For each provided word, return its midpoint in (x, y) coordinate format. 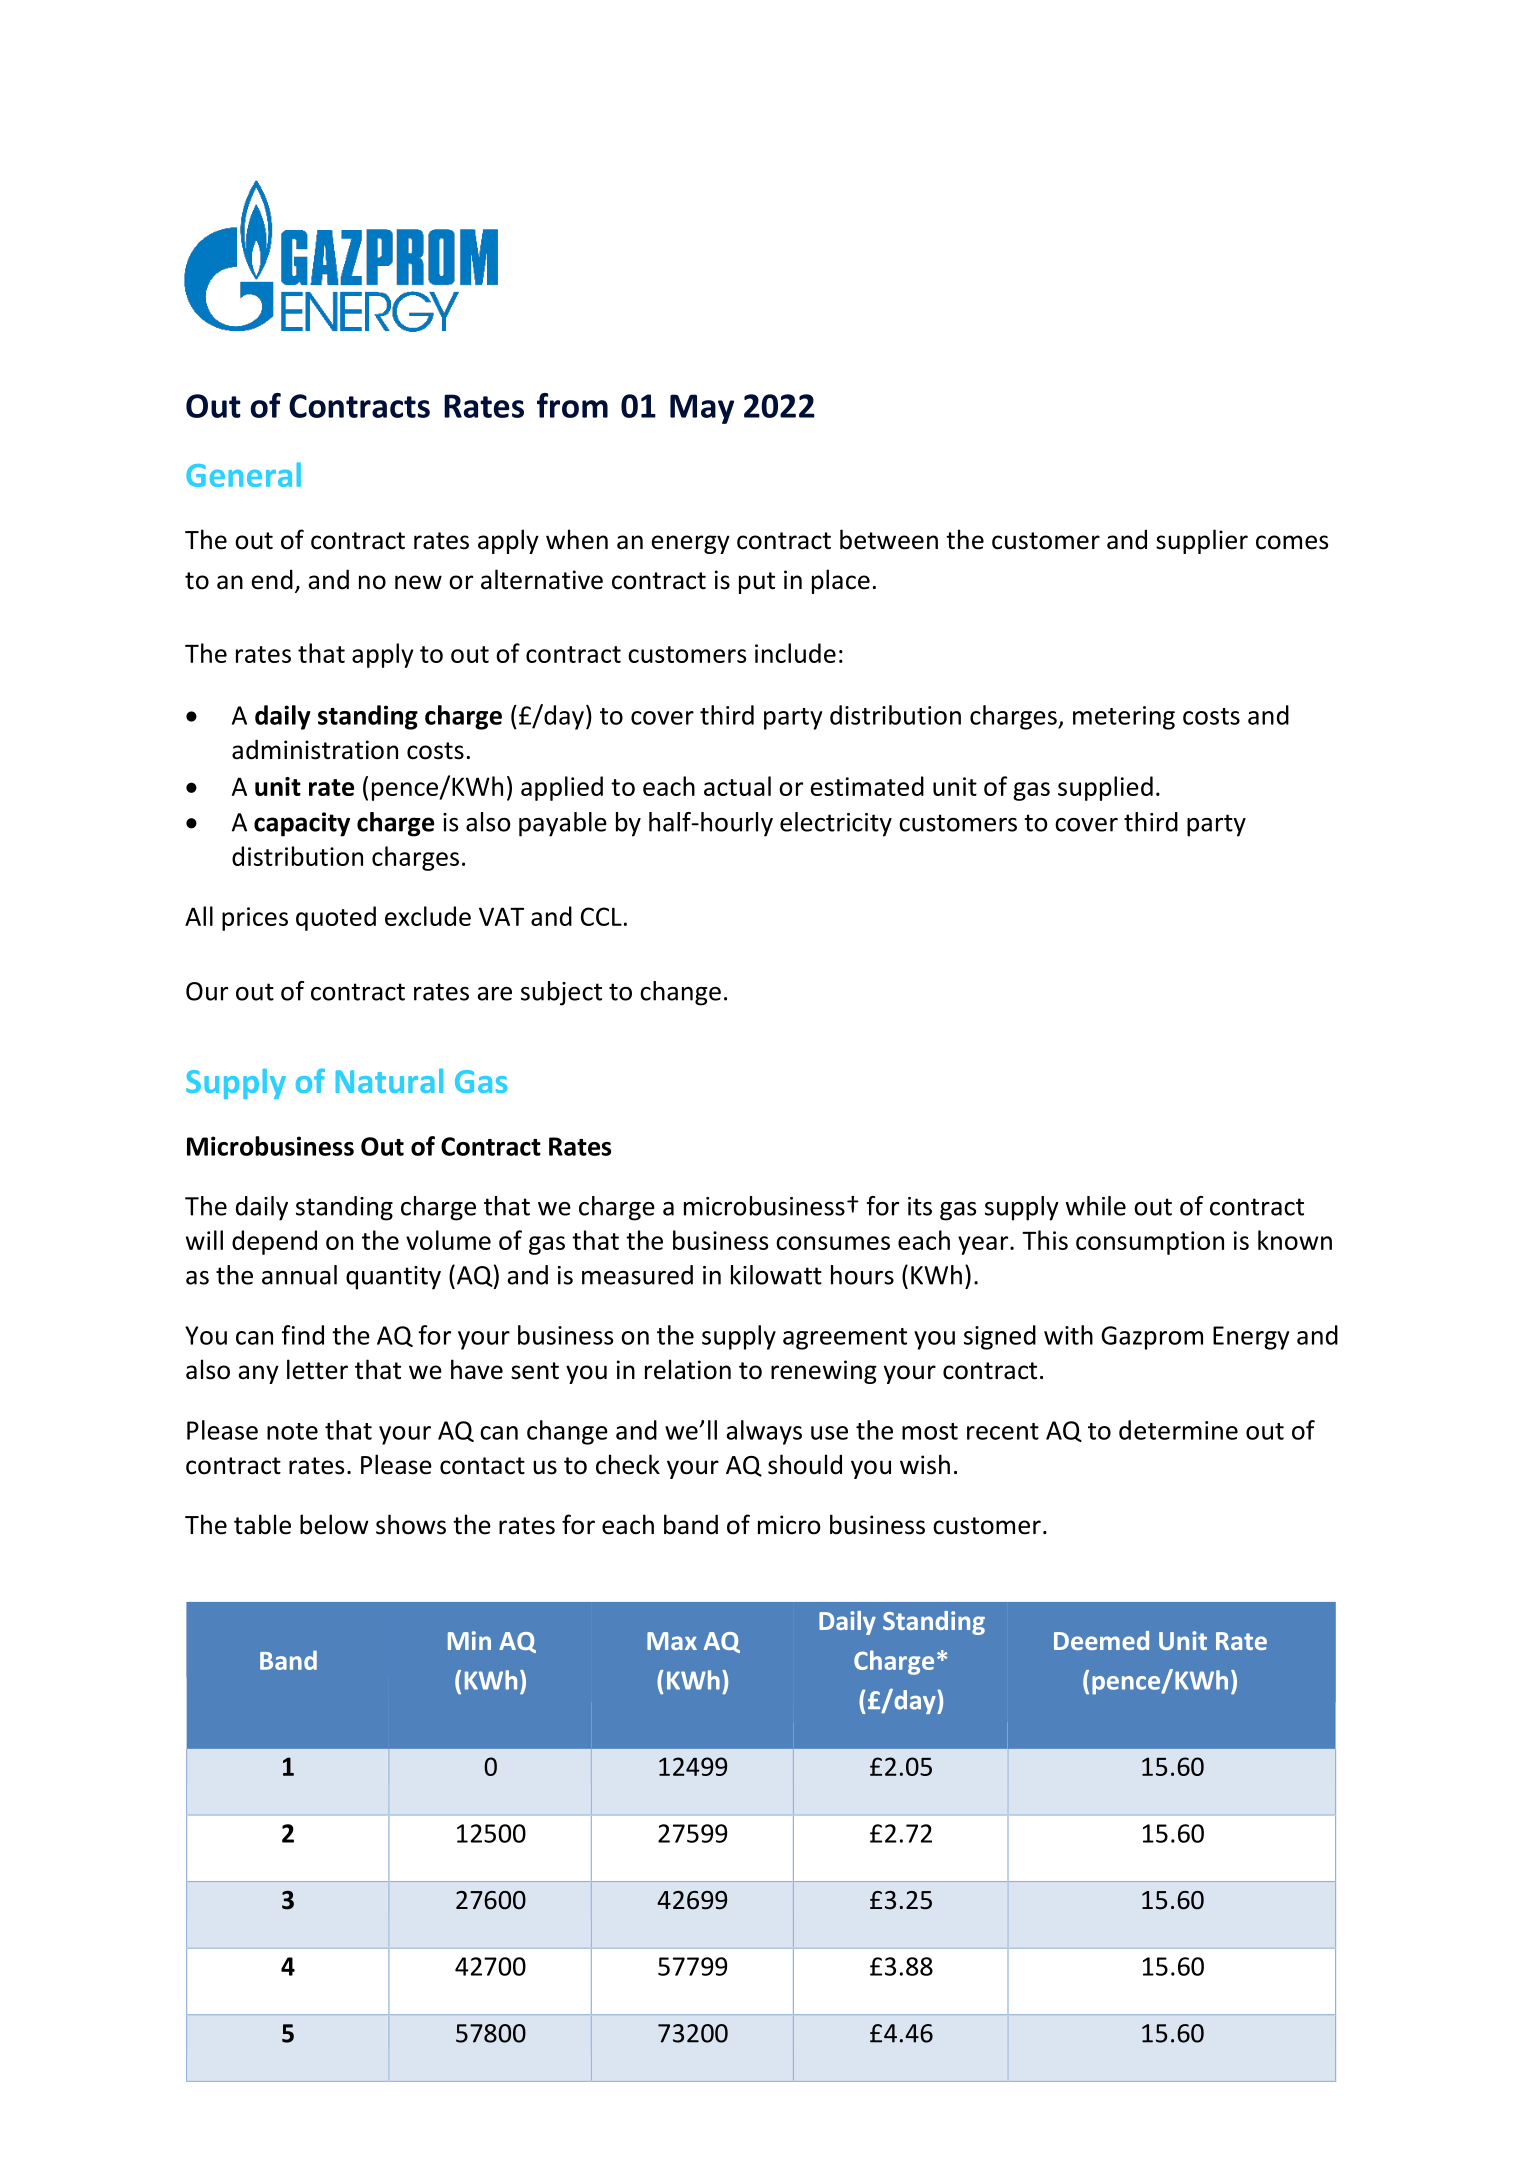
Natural (389, 1081)
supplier (1202, 541)
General (243, 474)
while (1096, 1206)
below (334, 1524)
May (702, 409)
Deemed (1101, 1640)
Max (672, 1641)
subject (561, 993)
